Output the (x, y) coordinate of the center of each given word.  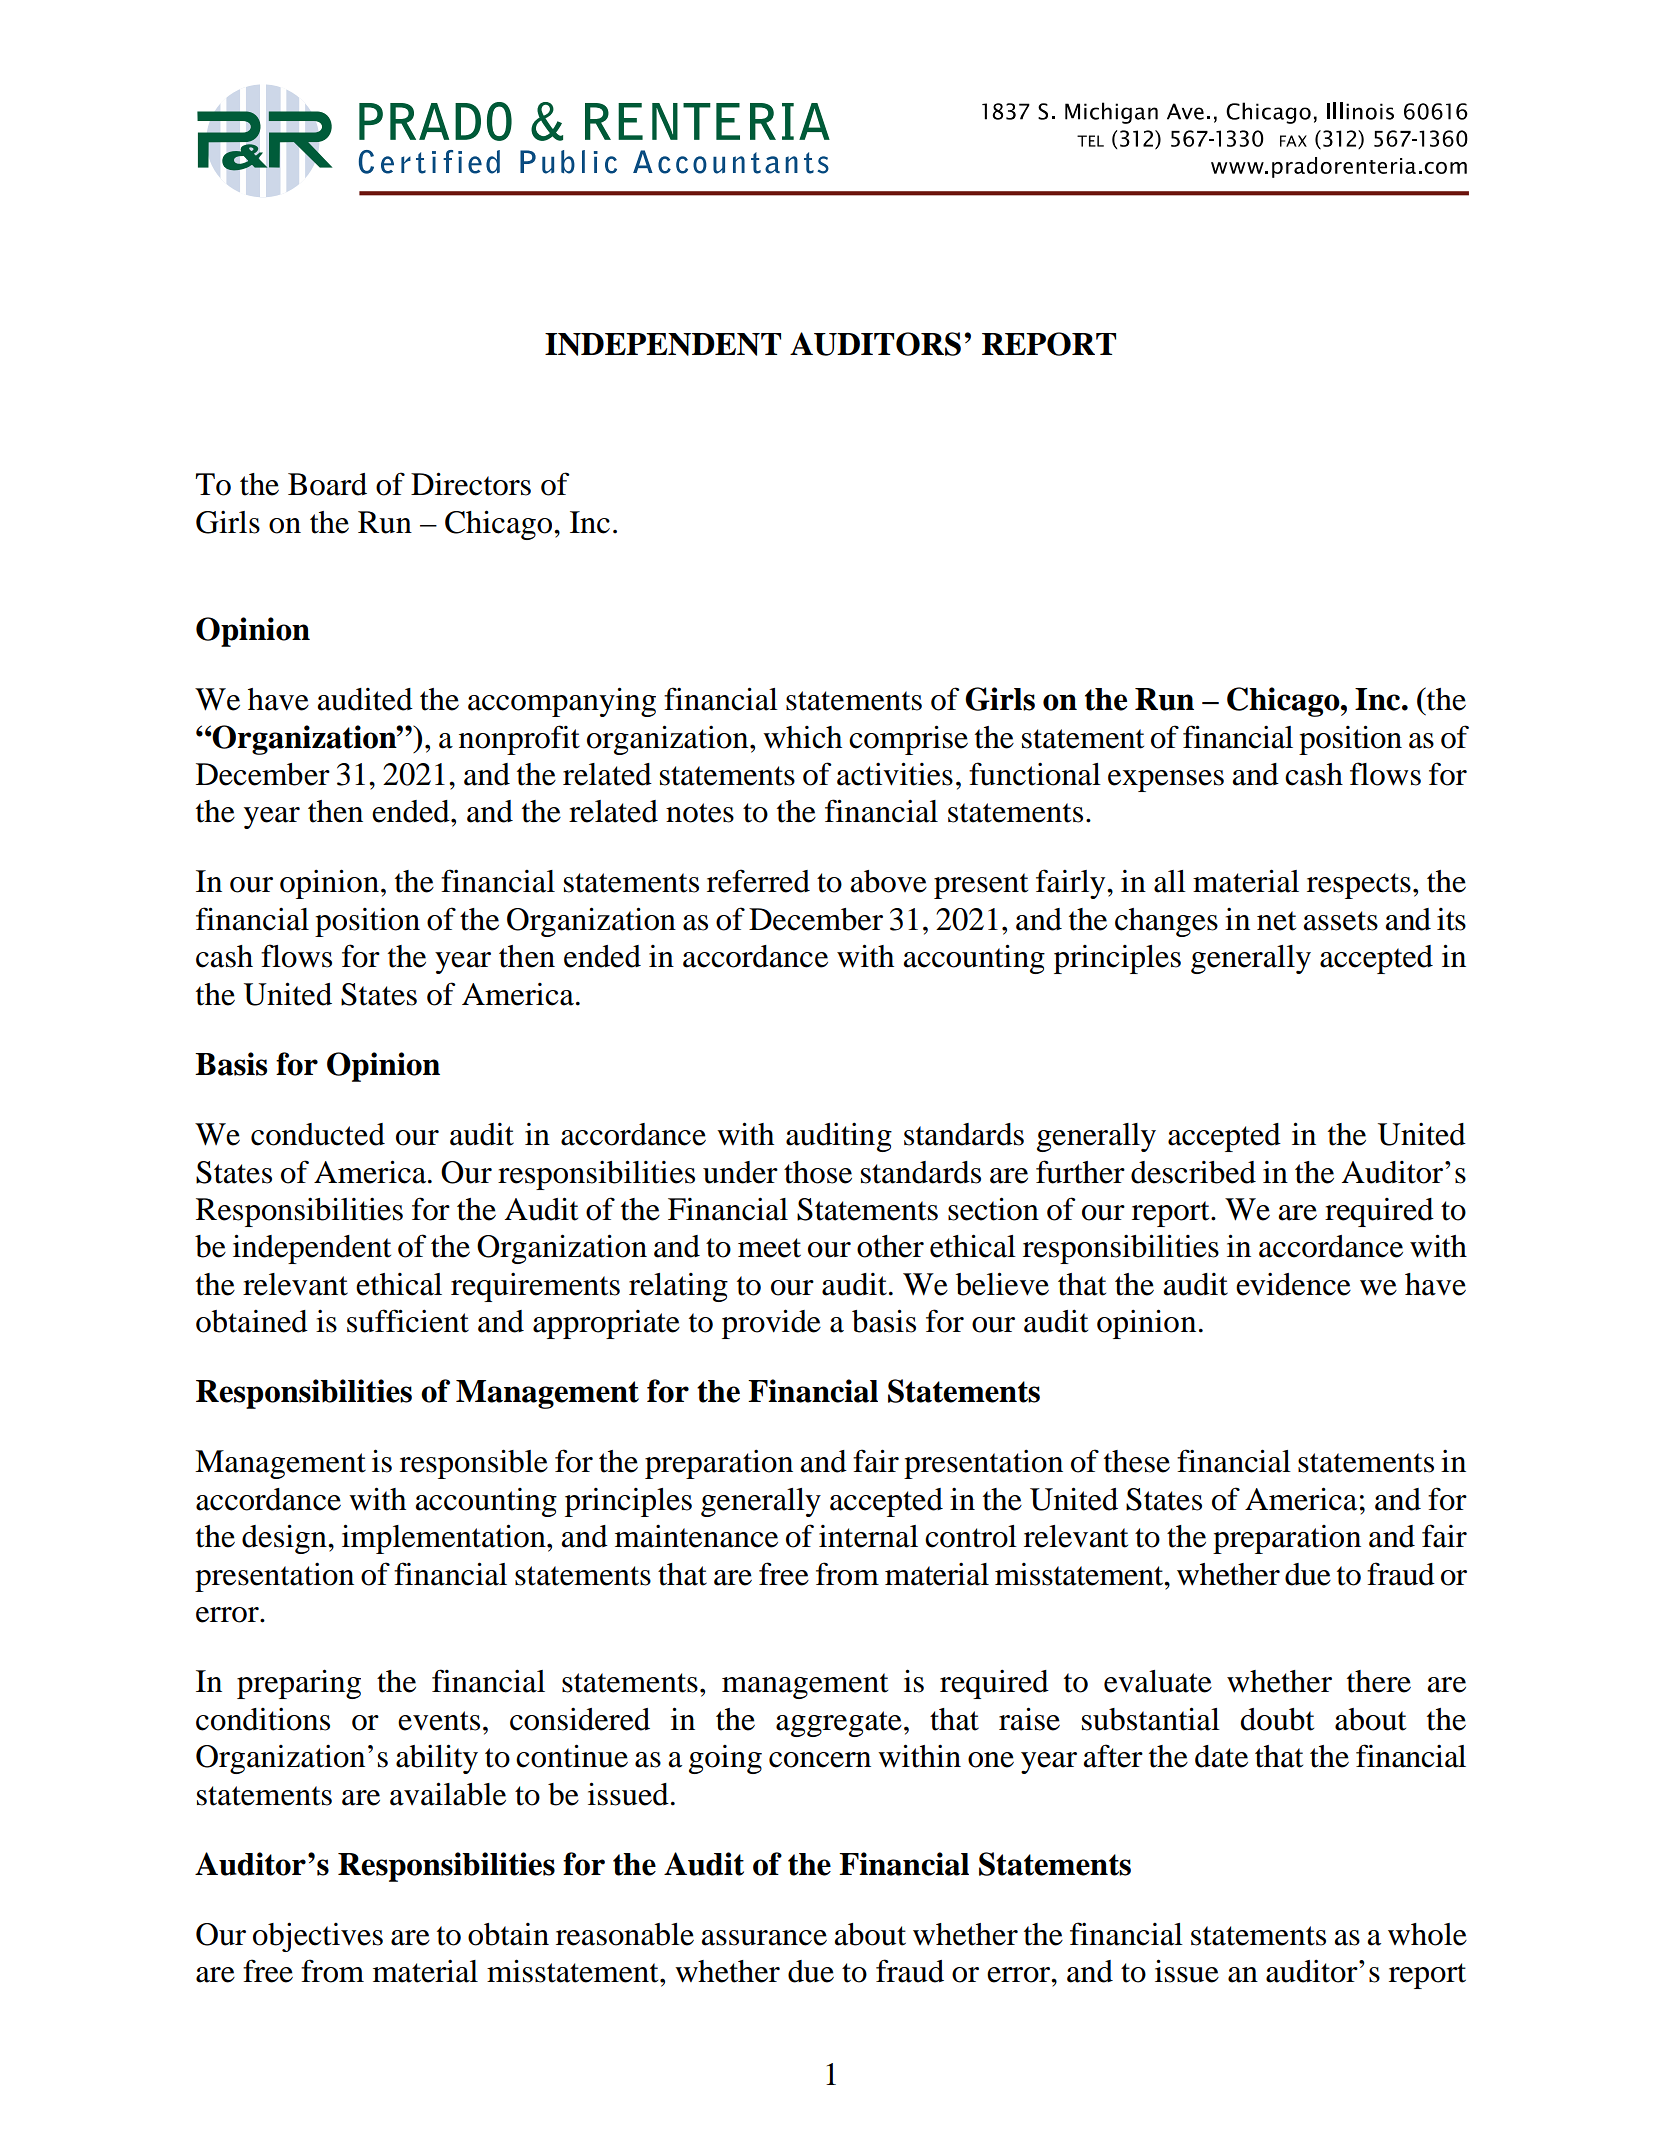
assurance (764, 1938)
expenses (1166, 781)
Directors (471, 484)
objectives (318, 1937)
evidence (1293, 1284)
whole (1427, 1934)
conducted (318, 1134)
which (802, 737)
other (890, 1246)
